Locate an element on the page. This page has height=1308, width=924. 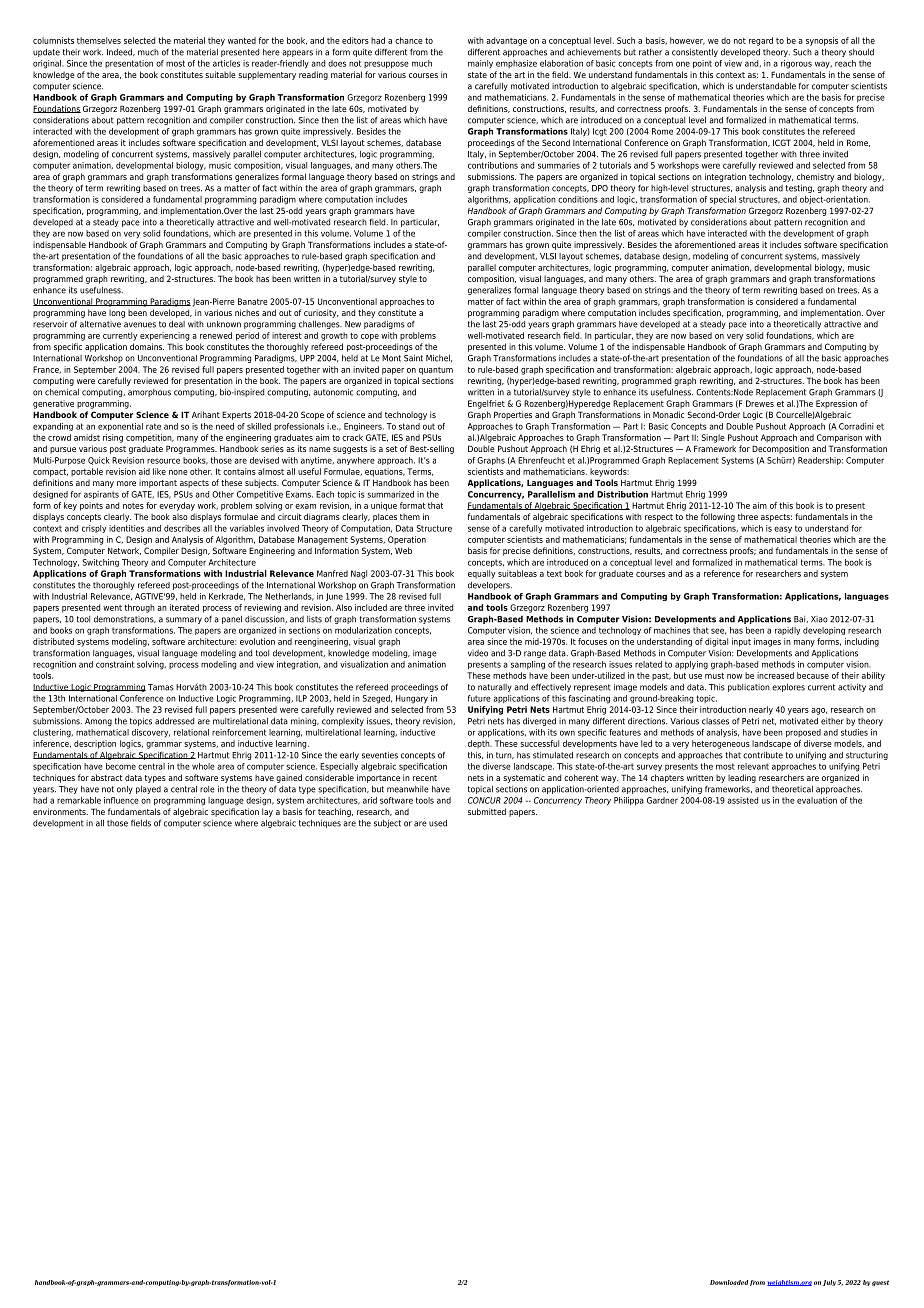
video is located at coordinates (478, 653).
